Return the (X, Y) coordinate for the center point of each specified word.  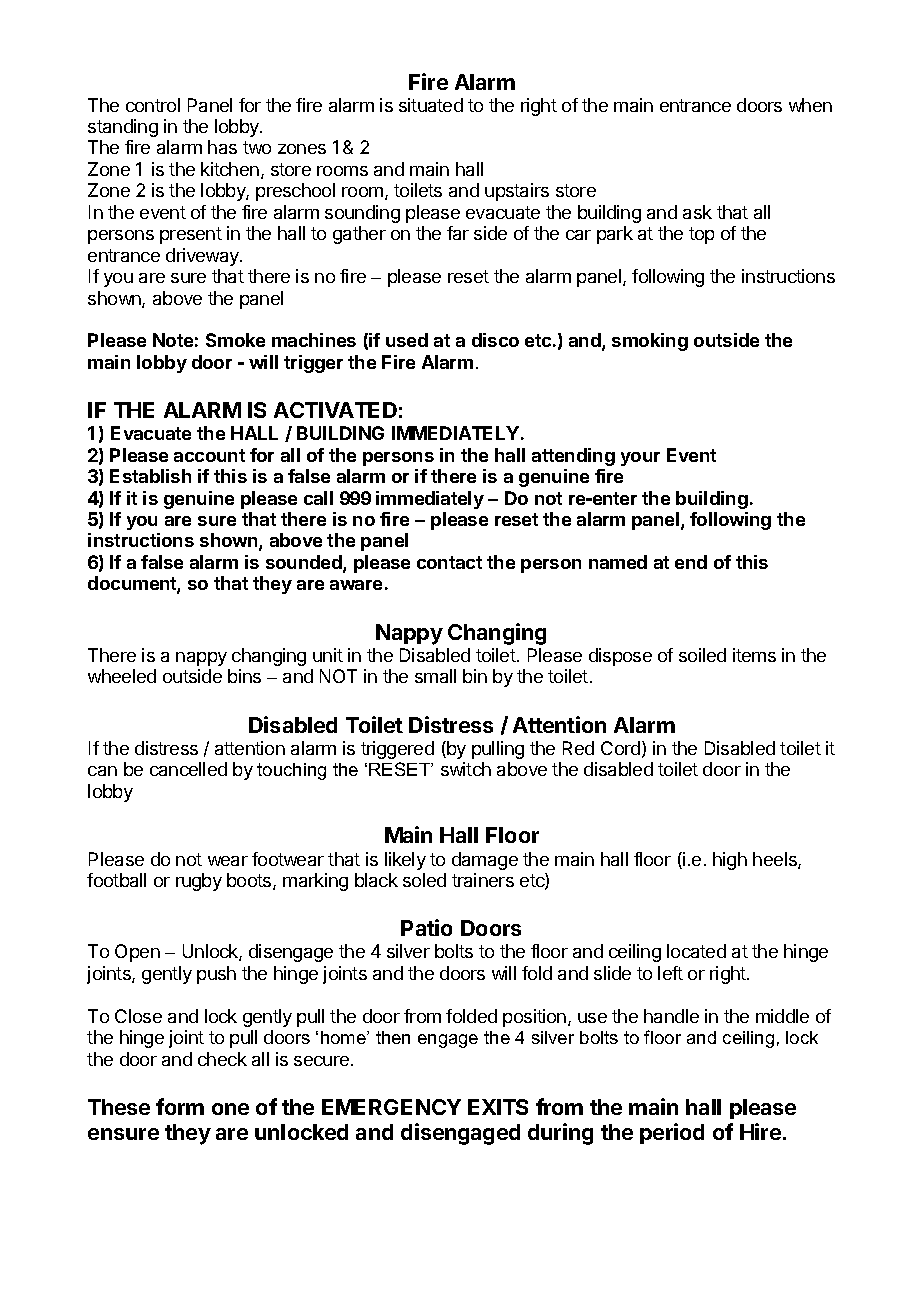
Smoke (235, 340)
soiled (702, 655)
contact (449, 562)
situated (431, 105)
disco (495, 340)
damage (485, 861)
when (810, 105)
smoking (650, 342)
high (730, 861)
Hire (760, 1131)
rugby (199, 882)
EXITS (498, 1107)
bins (244, 676)
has (222, 147)
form (180, 1106)
